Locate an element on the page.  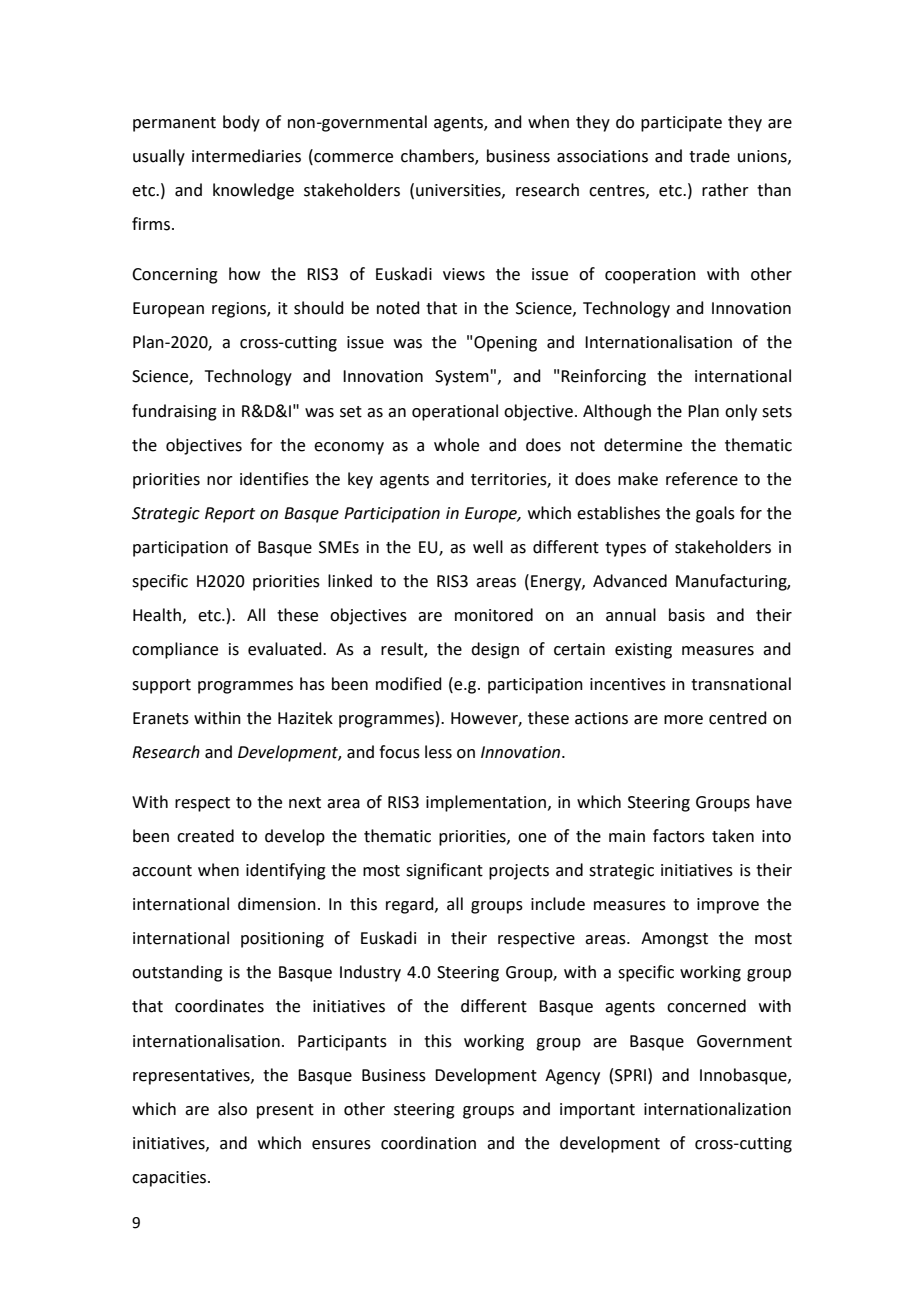
dimension is located at coordinates (277, 904).
